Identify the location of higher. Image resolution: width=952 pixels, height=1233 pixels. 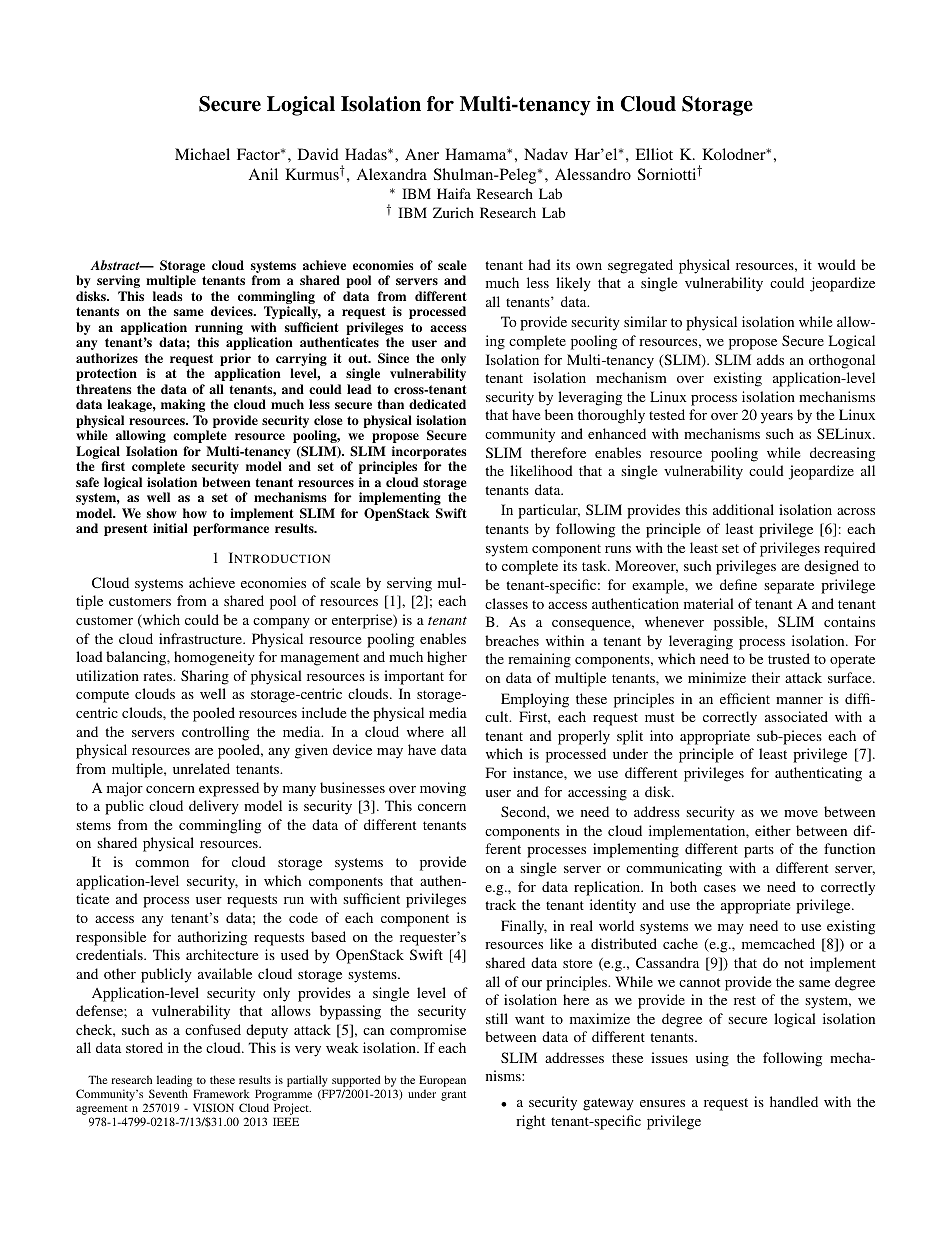
(447, 658).
